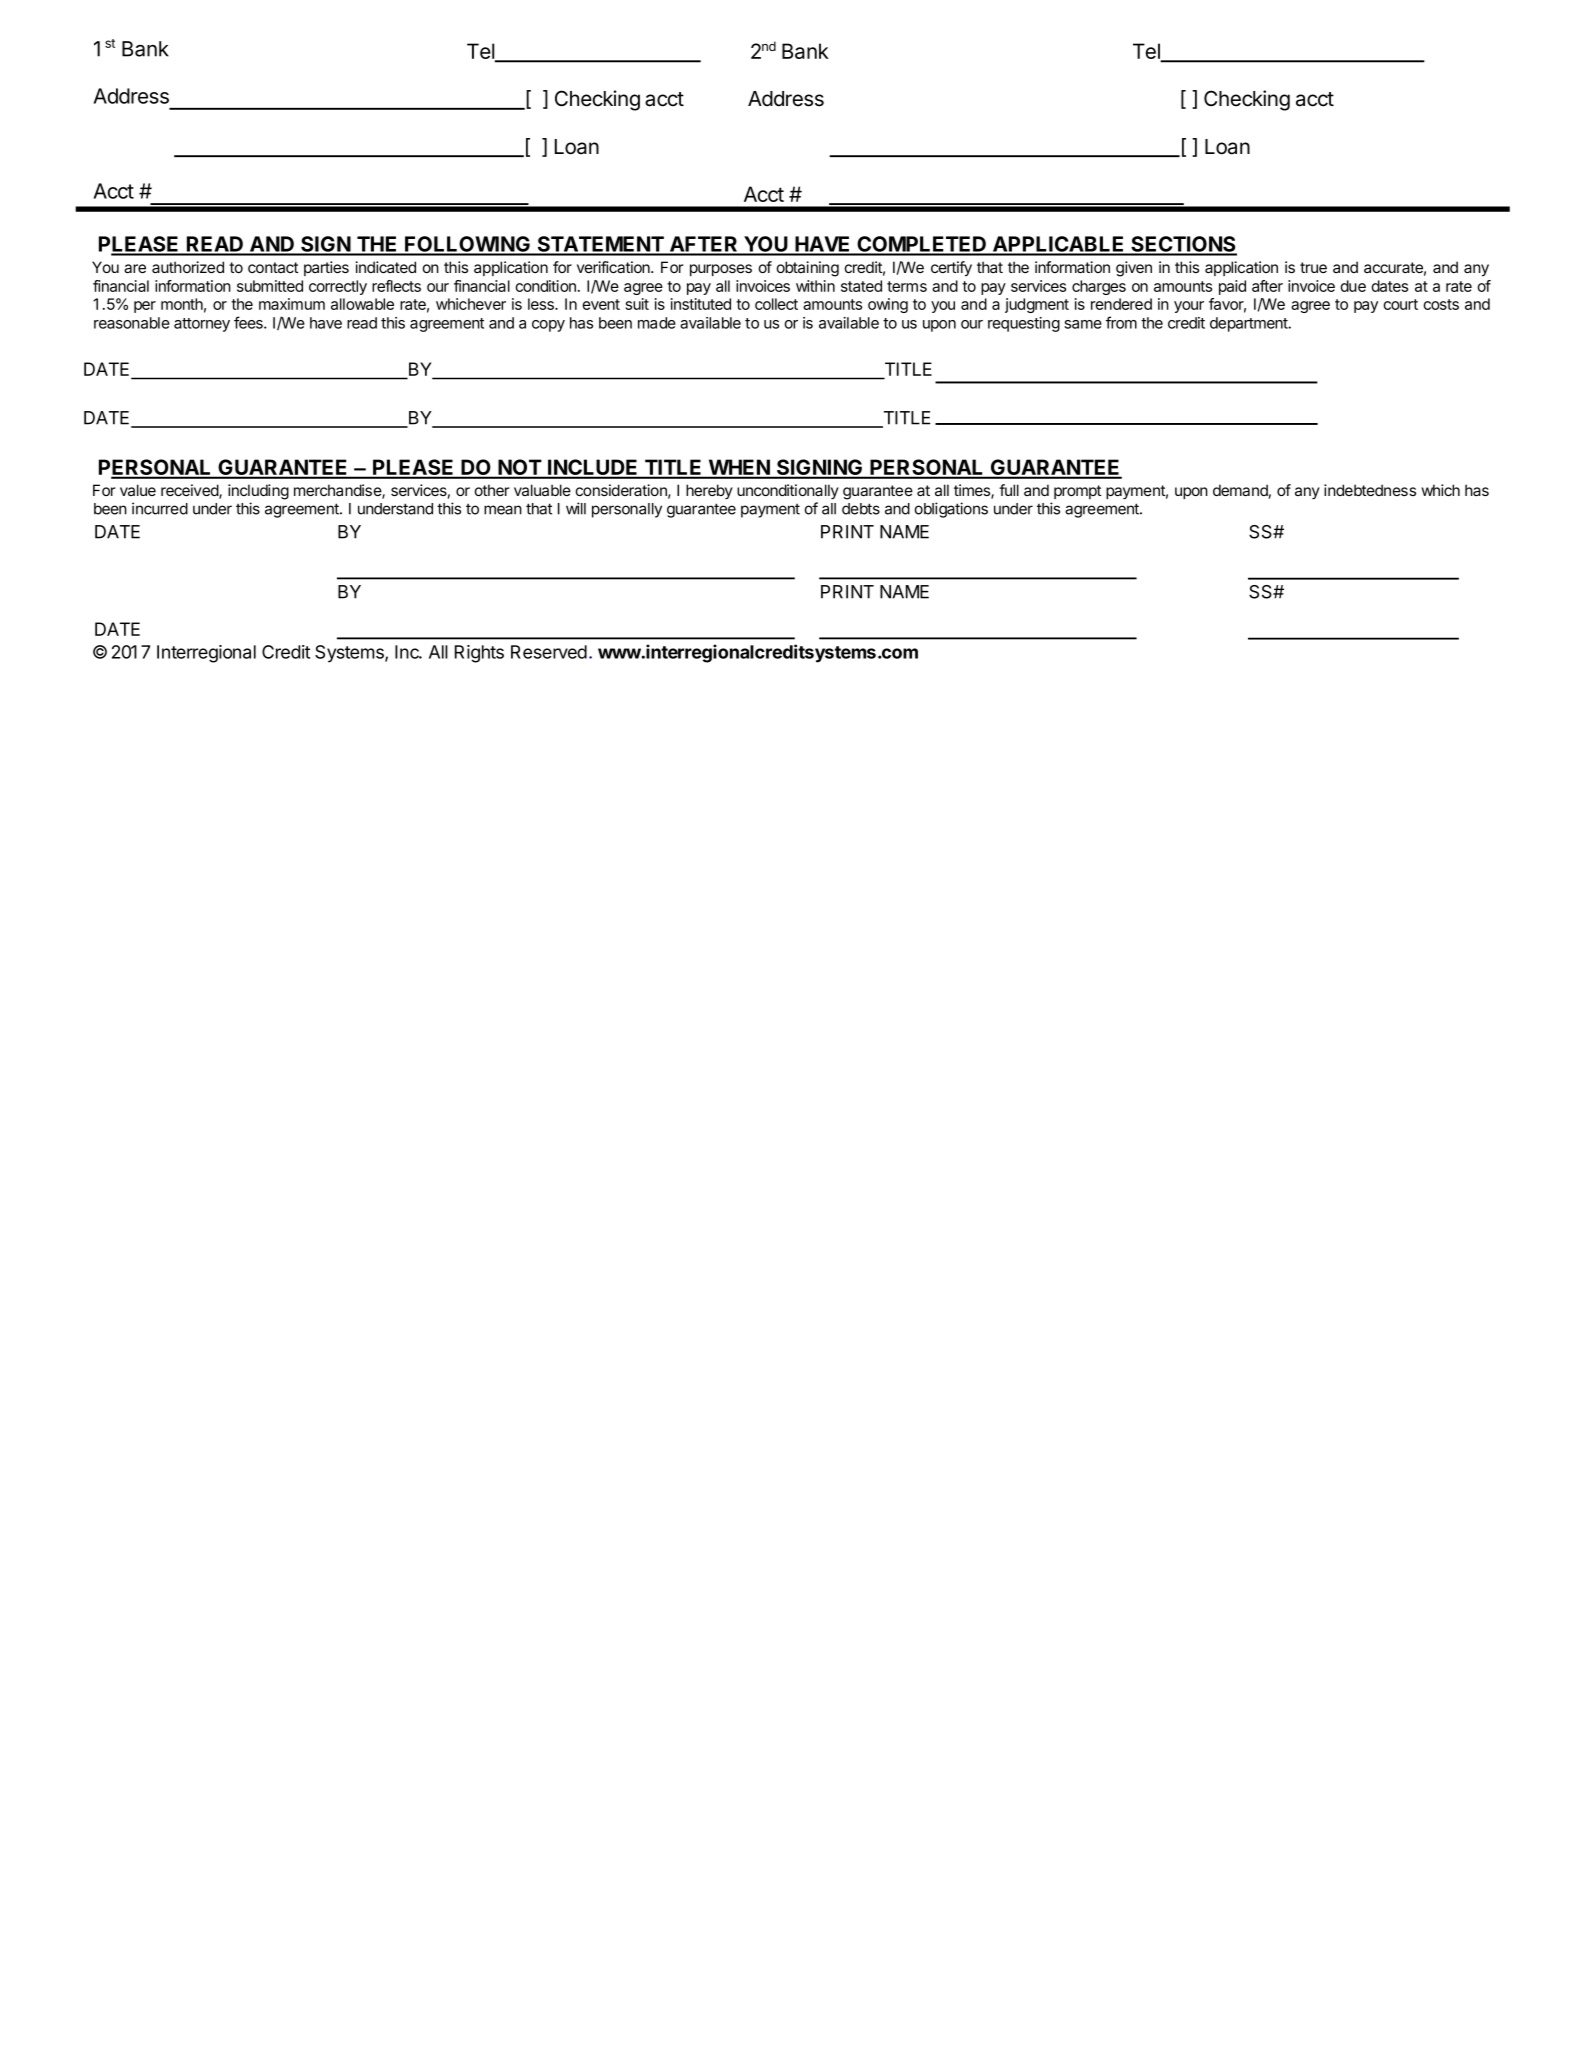  I want to click on INCLUDE, so click(593, 468).
